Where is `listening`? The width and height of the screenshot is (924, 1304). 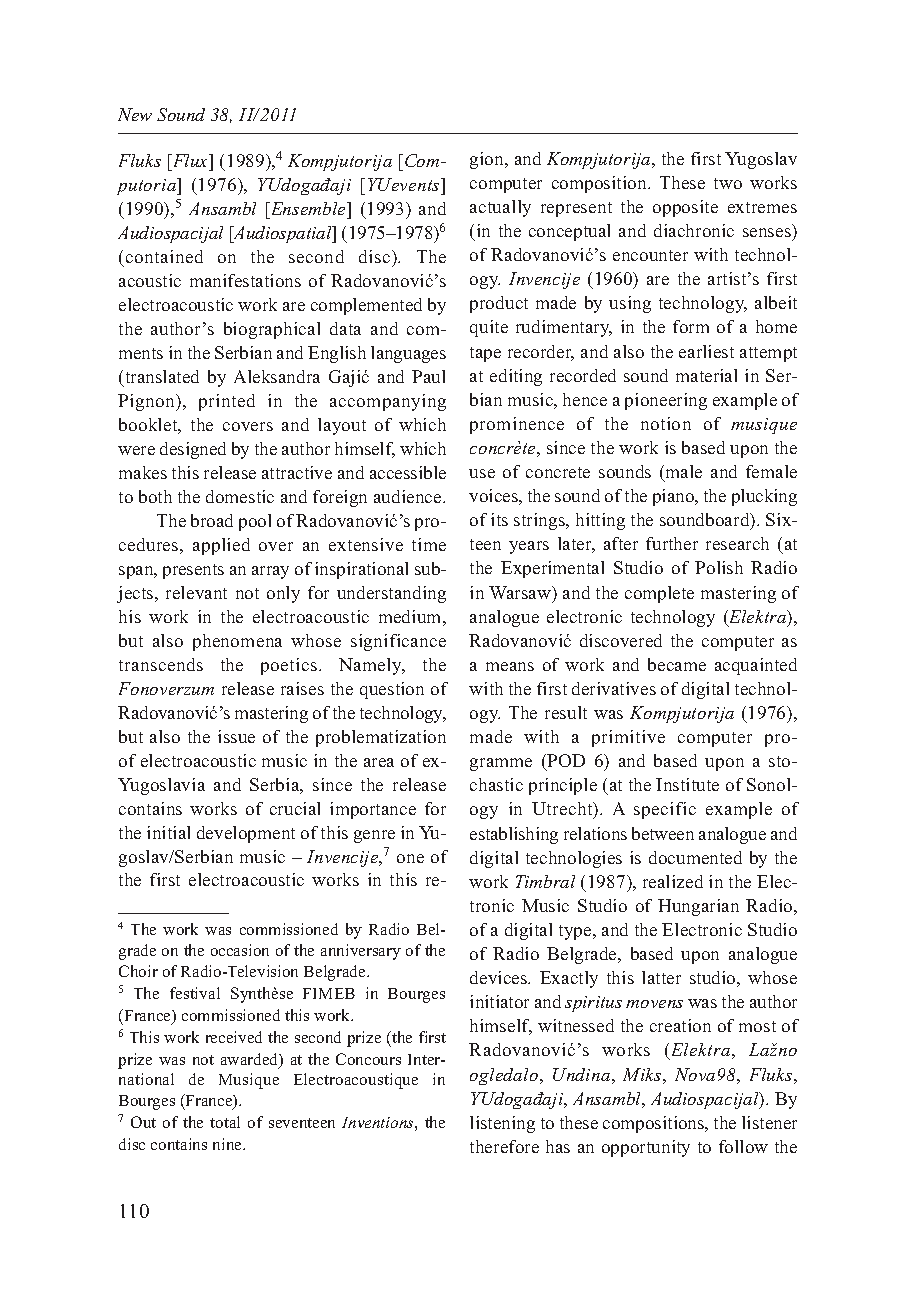 listening is located at coordinates (502, 1124).
